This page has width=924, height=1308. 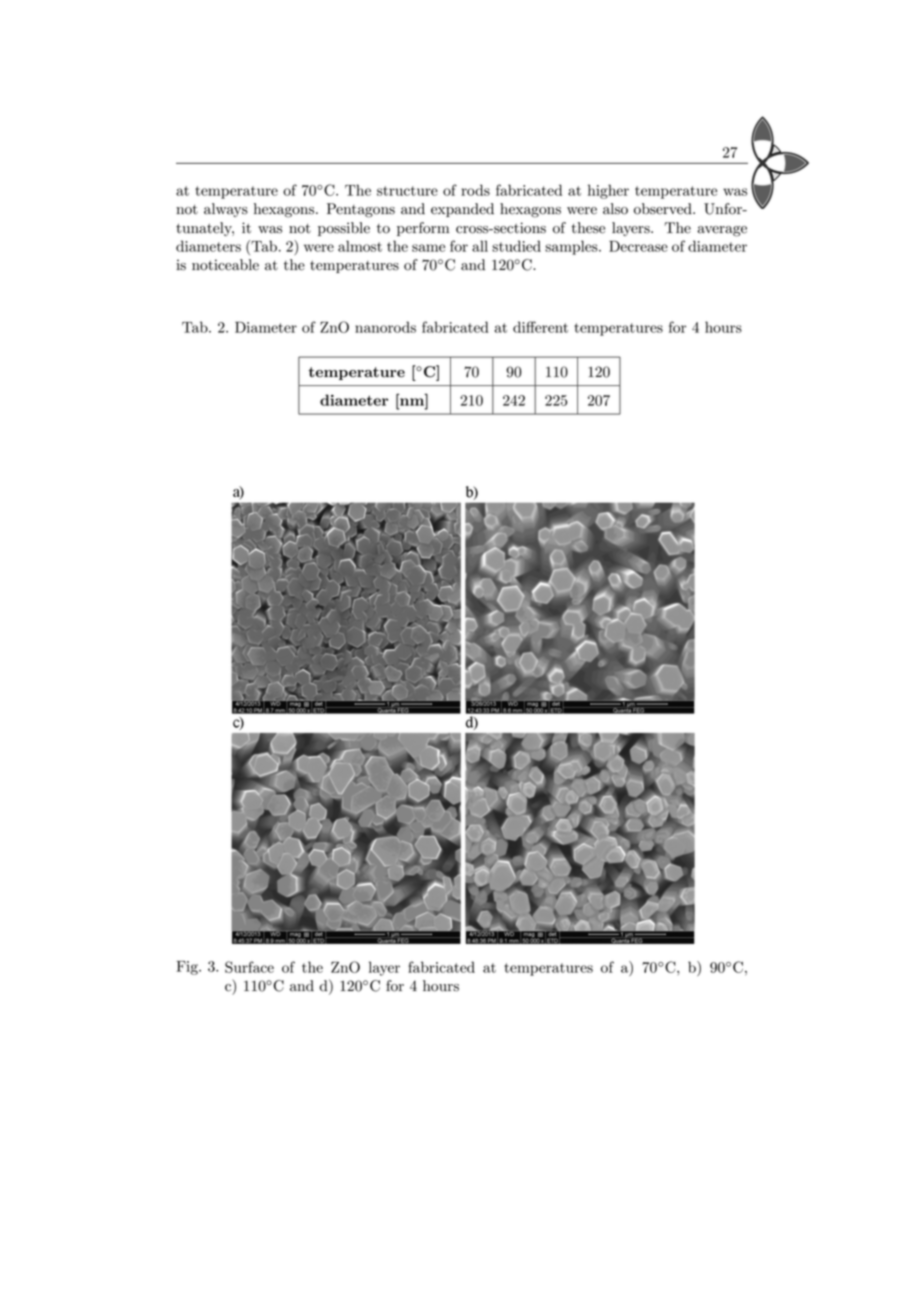 I want to click on Surface, so click(x=249, y=967).
